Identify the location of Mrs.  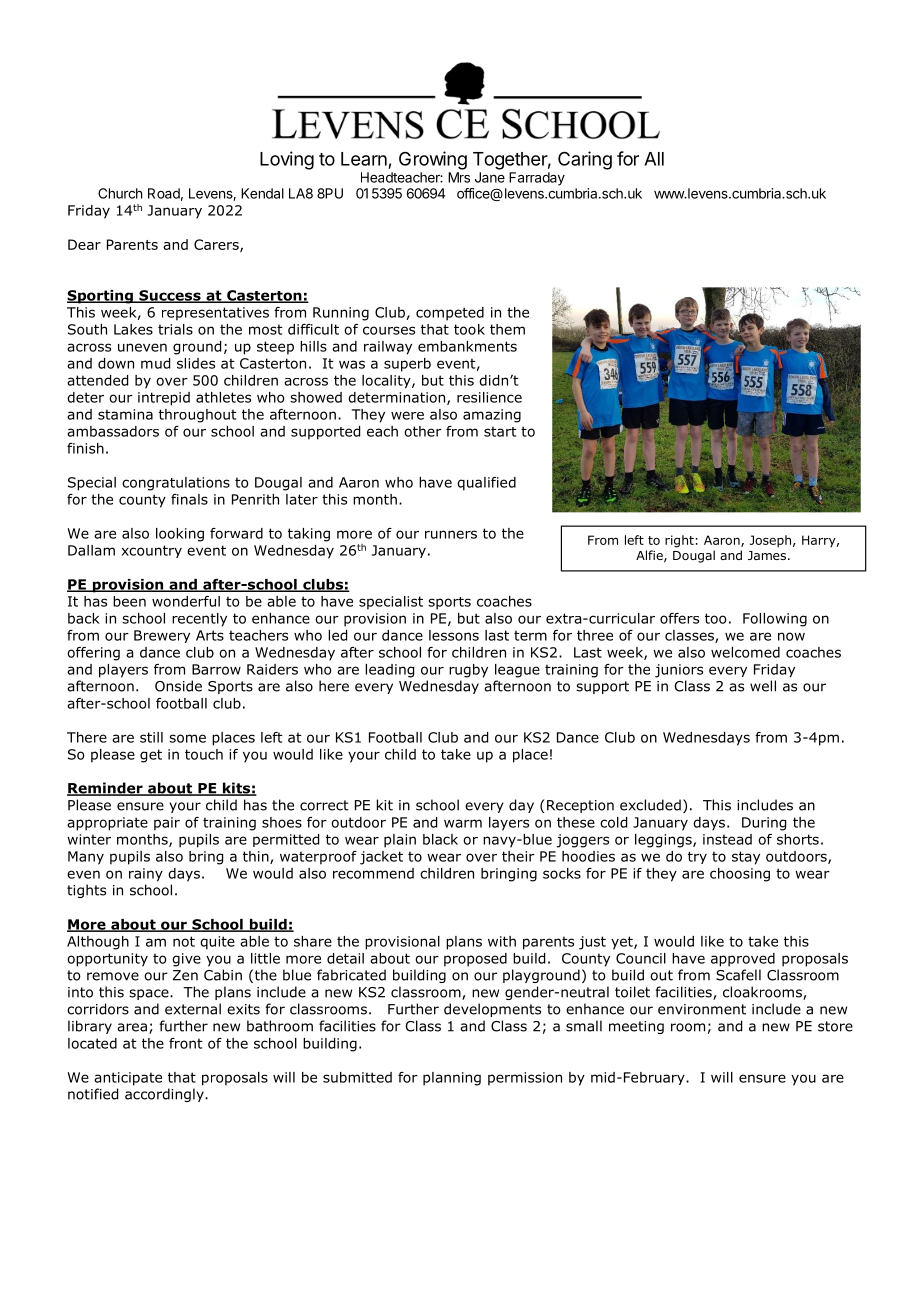
(459, 177).
